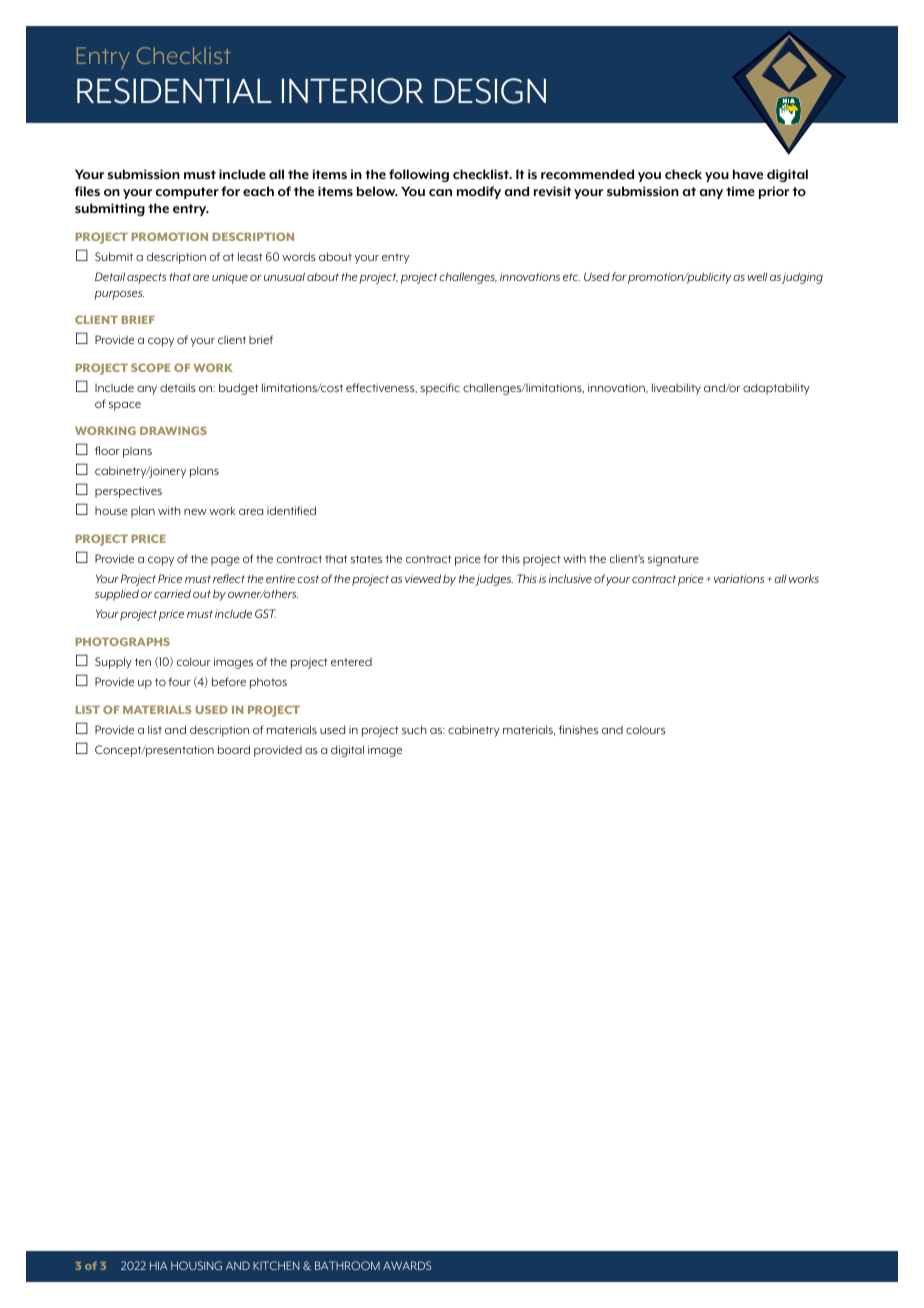 The width and height of the screenshot is (924, 1308). Describe the element at coordinates (179, 681) in the screenshot. I see `four` at that location.
